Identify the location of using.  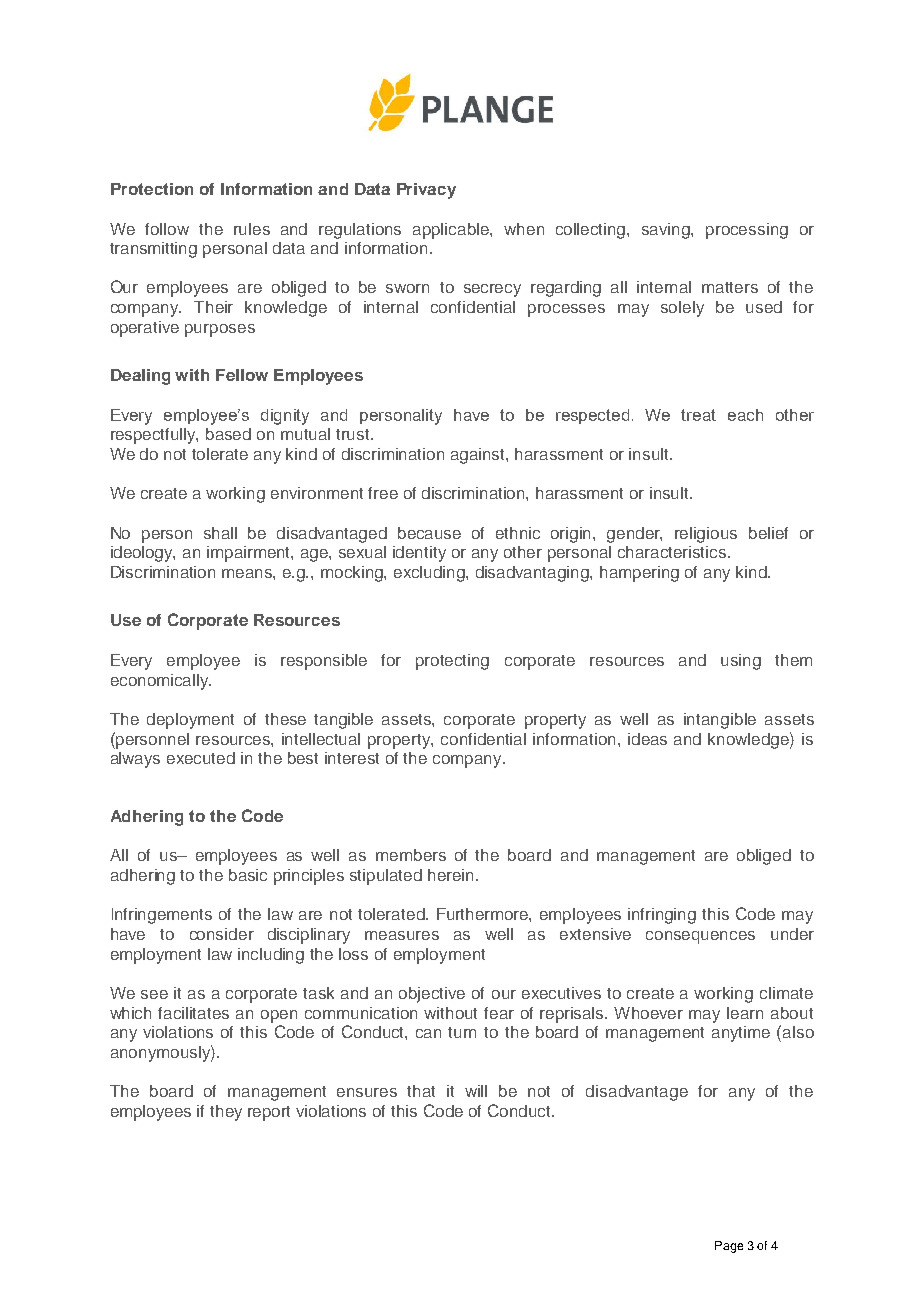
(741, 662).
